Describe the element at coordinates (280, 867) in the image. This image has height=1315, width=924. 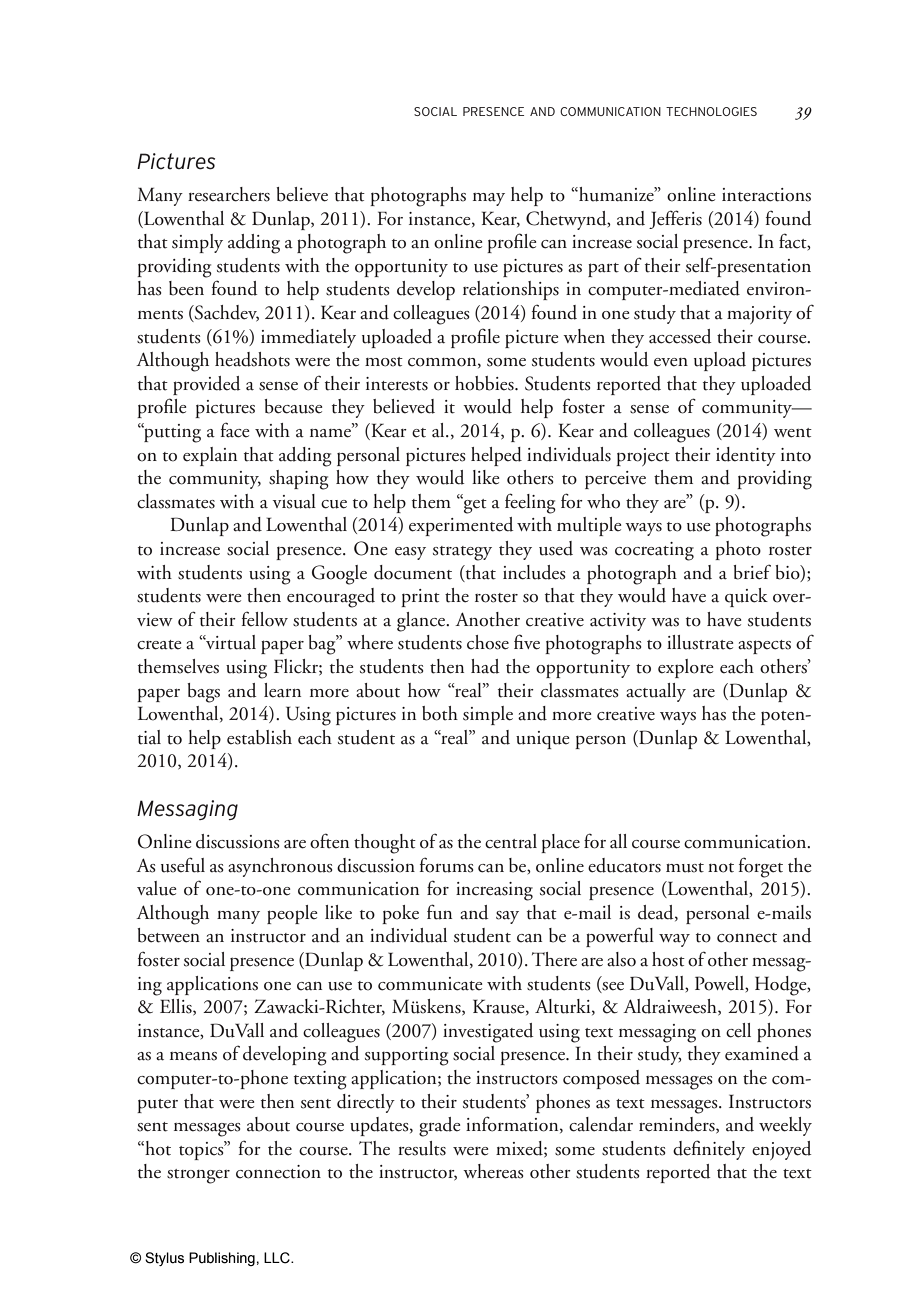
I see `asynchronous` at that location.
